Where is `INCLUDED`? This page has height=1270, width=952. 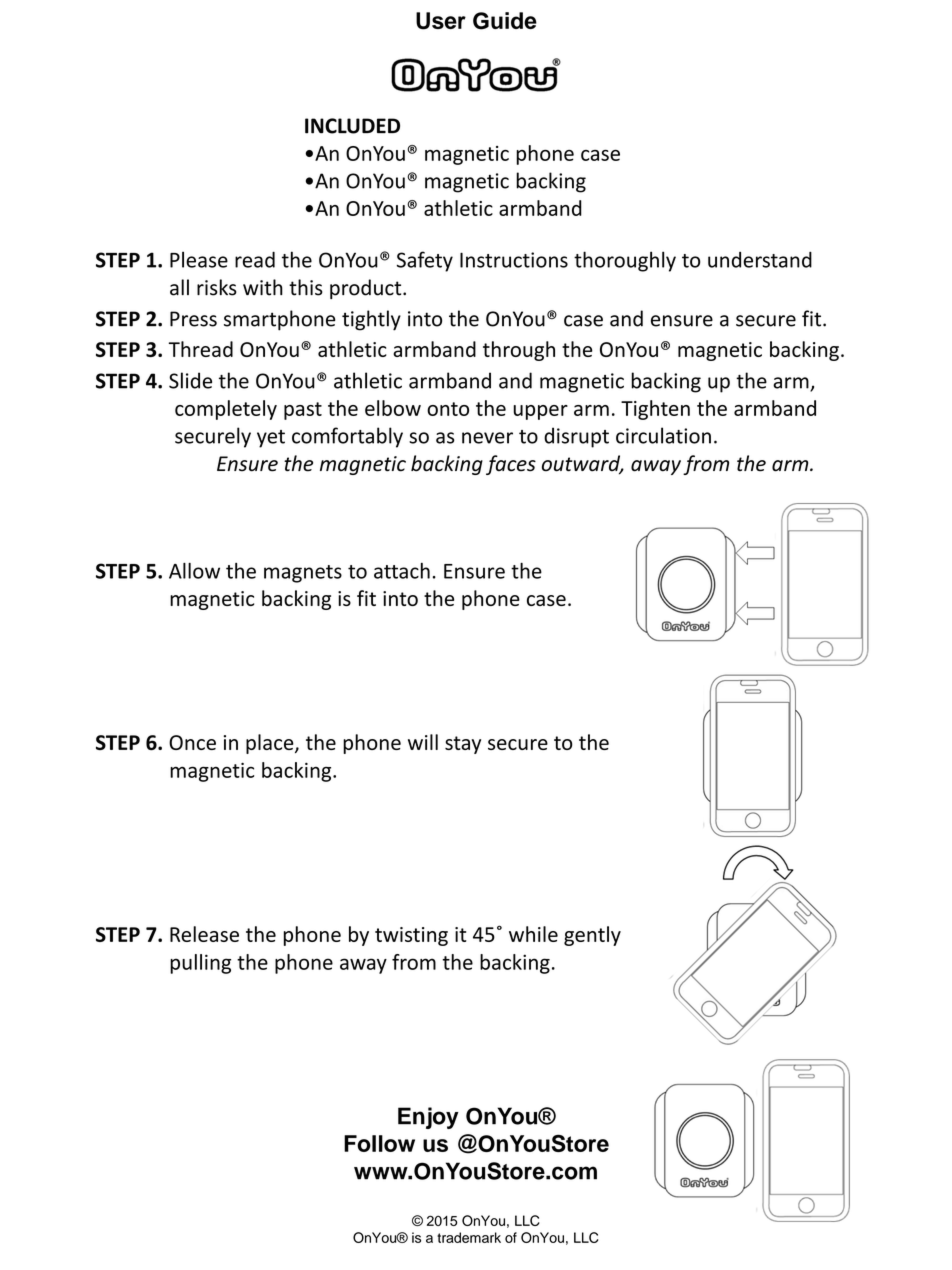 INCLUDED is located at coordinates (352, 126).
